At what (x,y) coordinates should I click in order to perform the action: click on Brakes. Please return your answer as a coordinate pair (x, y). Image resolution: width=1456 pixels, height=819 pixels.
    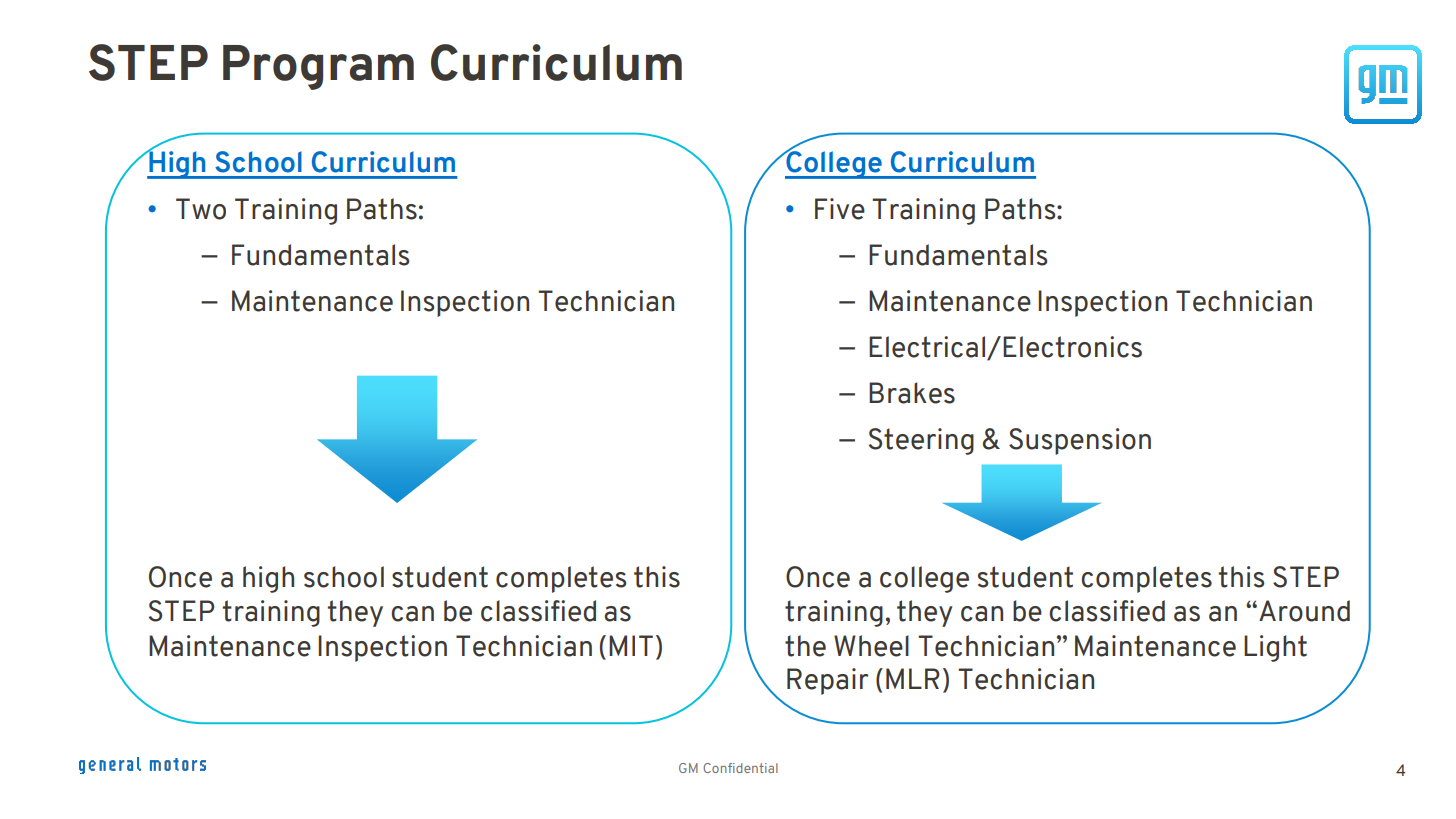
    Looking at the image, I should click on (912, 393).
